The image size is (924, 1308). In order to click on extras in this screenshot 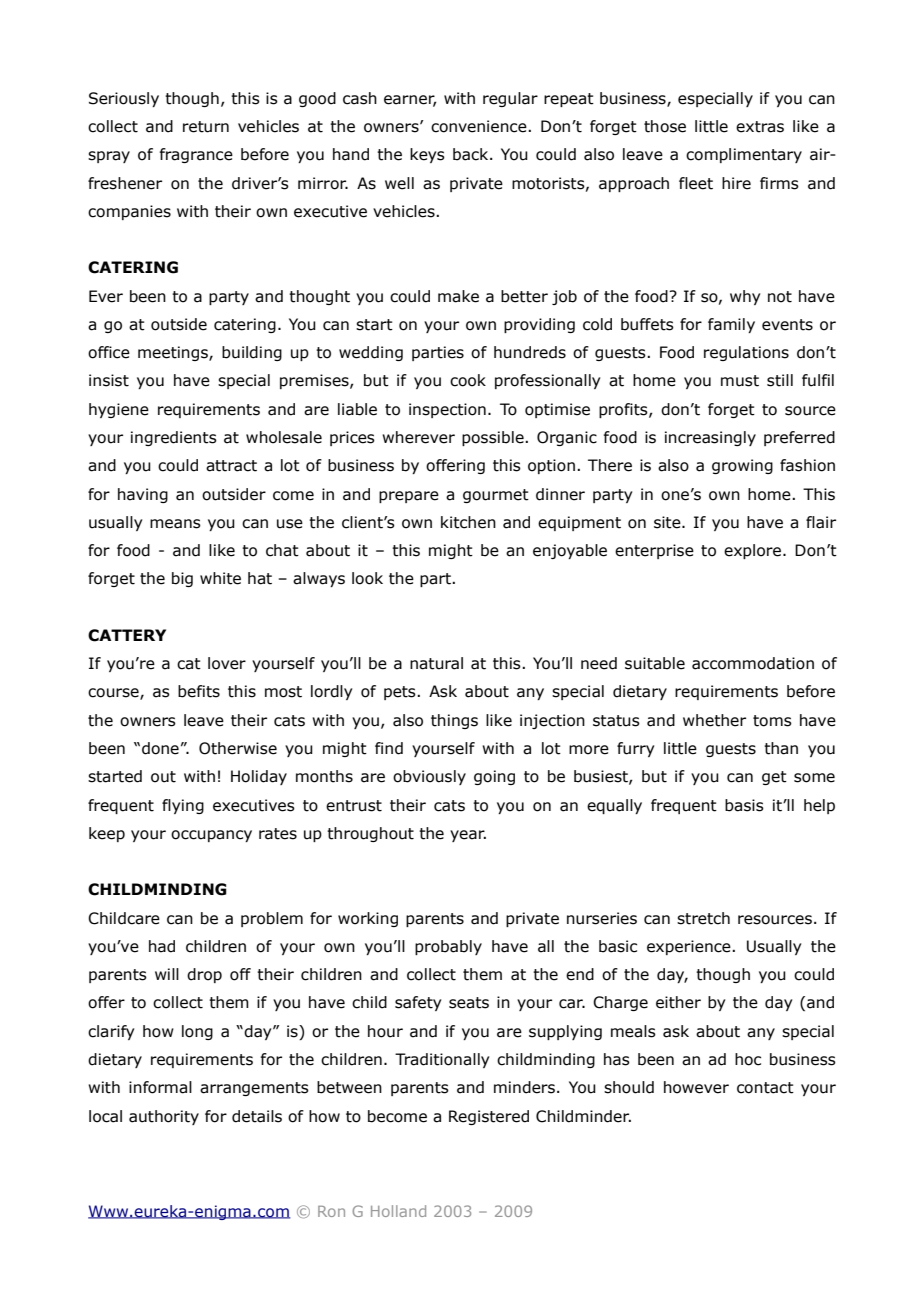, I will do `click(760, 127)`.
